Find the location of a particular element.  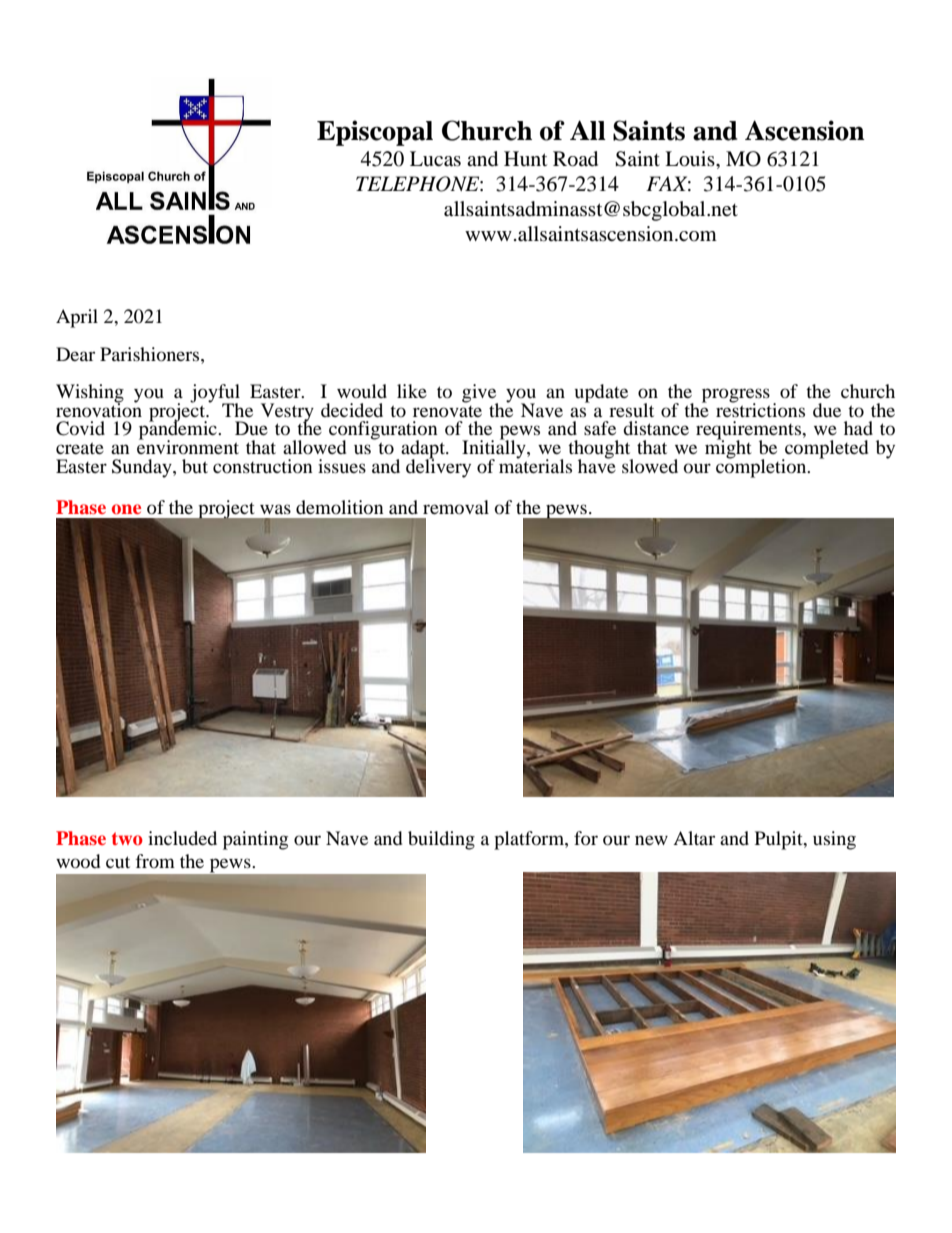

was is located at coordinates (275, 509).
